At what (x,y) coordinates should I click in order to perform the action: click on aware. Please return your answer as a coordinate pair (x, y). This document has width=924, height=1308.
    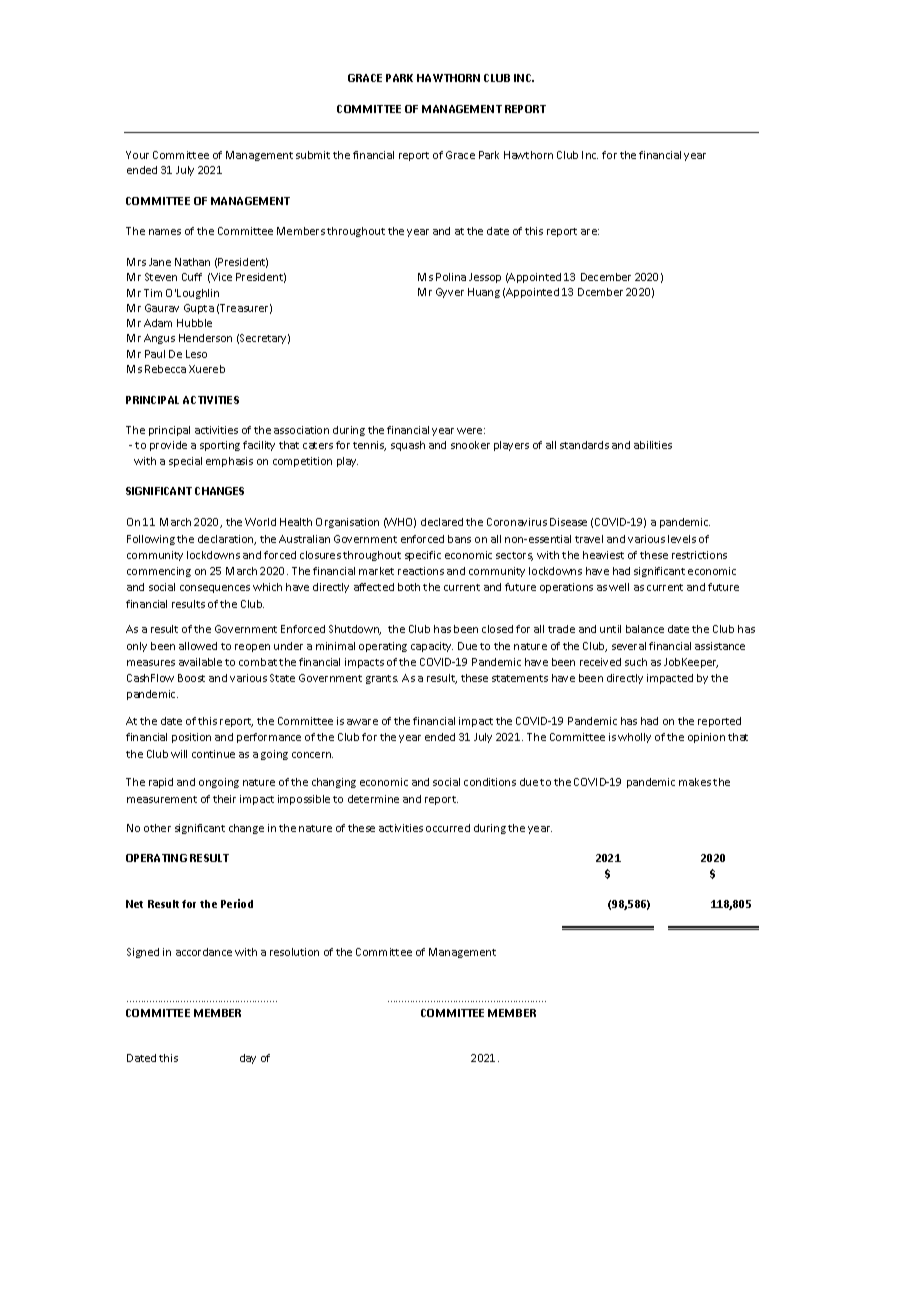
    Looking at the image, I should click on (362, 722).
